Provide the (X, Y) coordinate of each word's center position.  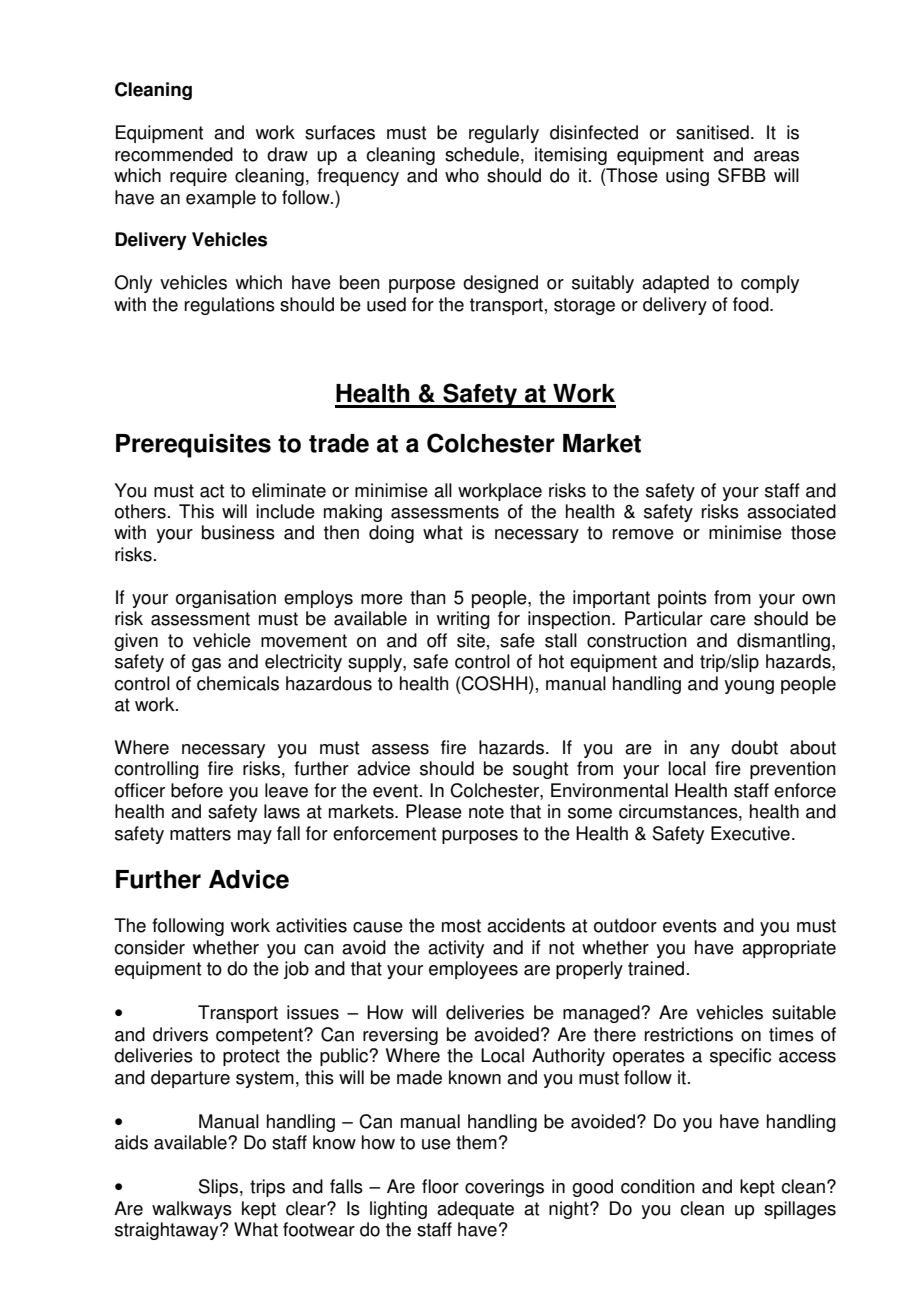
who (462, 175)
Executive (750, 833)
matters (200, 834)
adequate (475, 1210)
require (198, 177)
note (486, 812)
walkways (192, 1210)
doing (391, 534)
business (238, 532)
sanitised (712, 132)
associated (791, 511)
